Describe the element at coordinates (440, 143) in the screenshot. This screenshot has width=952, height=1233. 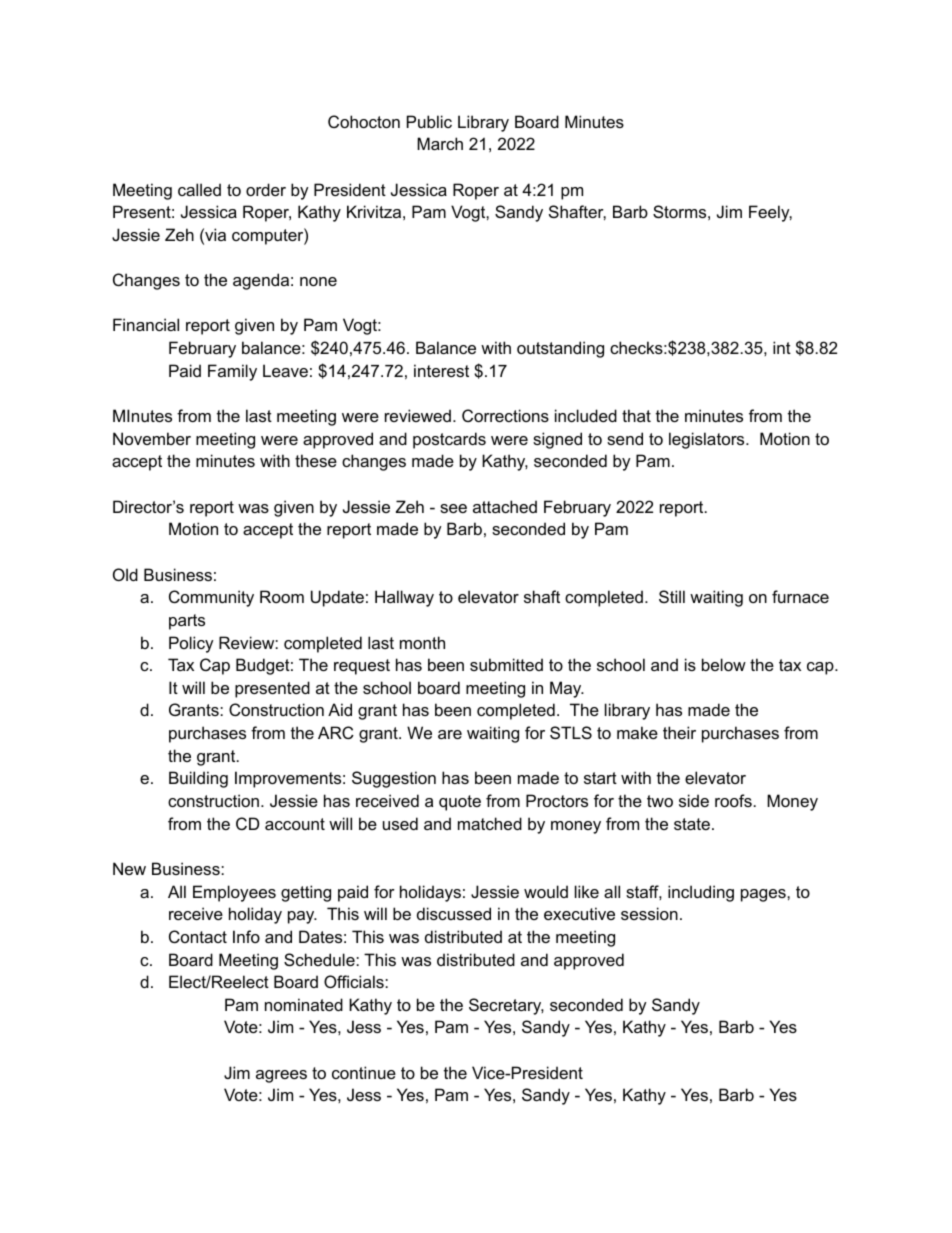
I see `March` at that location.
